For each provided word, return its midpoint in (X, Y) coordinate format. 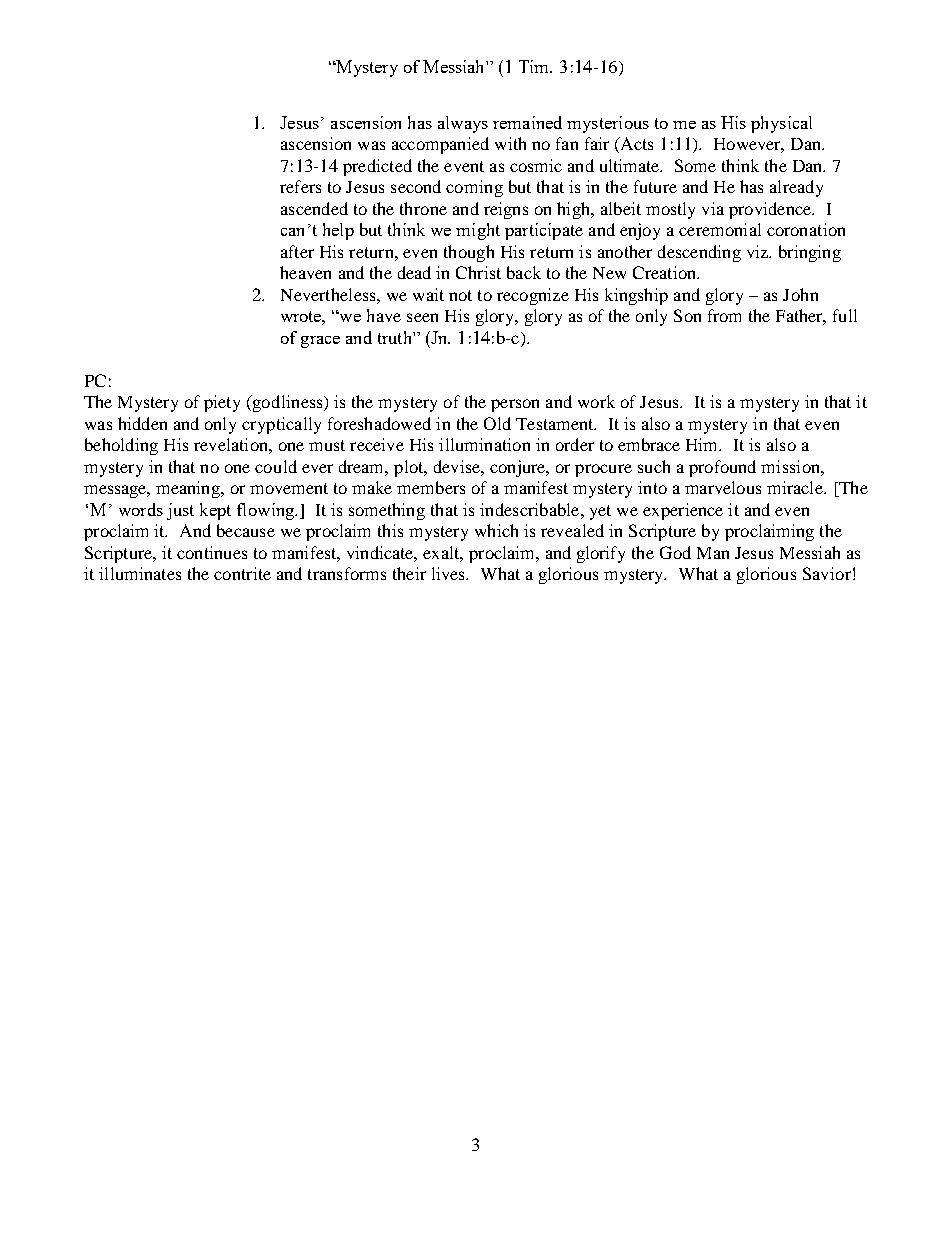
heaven (305, 272)
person (515, 405)
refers (300, 186)
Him (703, 444)
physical (781, 124)
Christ (478, 272)
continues (212, 552)
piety (222, 403)
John (800, 294)
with (510, 143)
